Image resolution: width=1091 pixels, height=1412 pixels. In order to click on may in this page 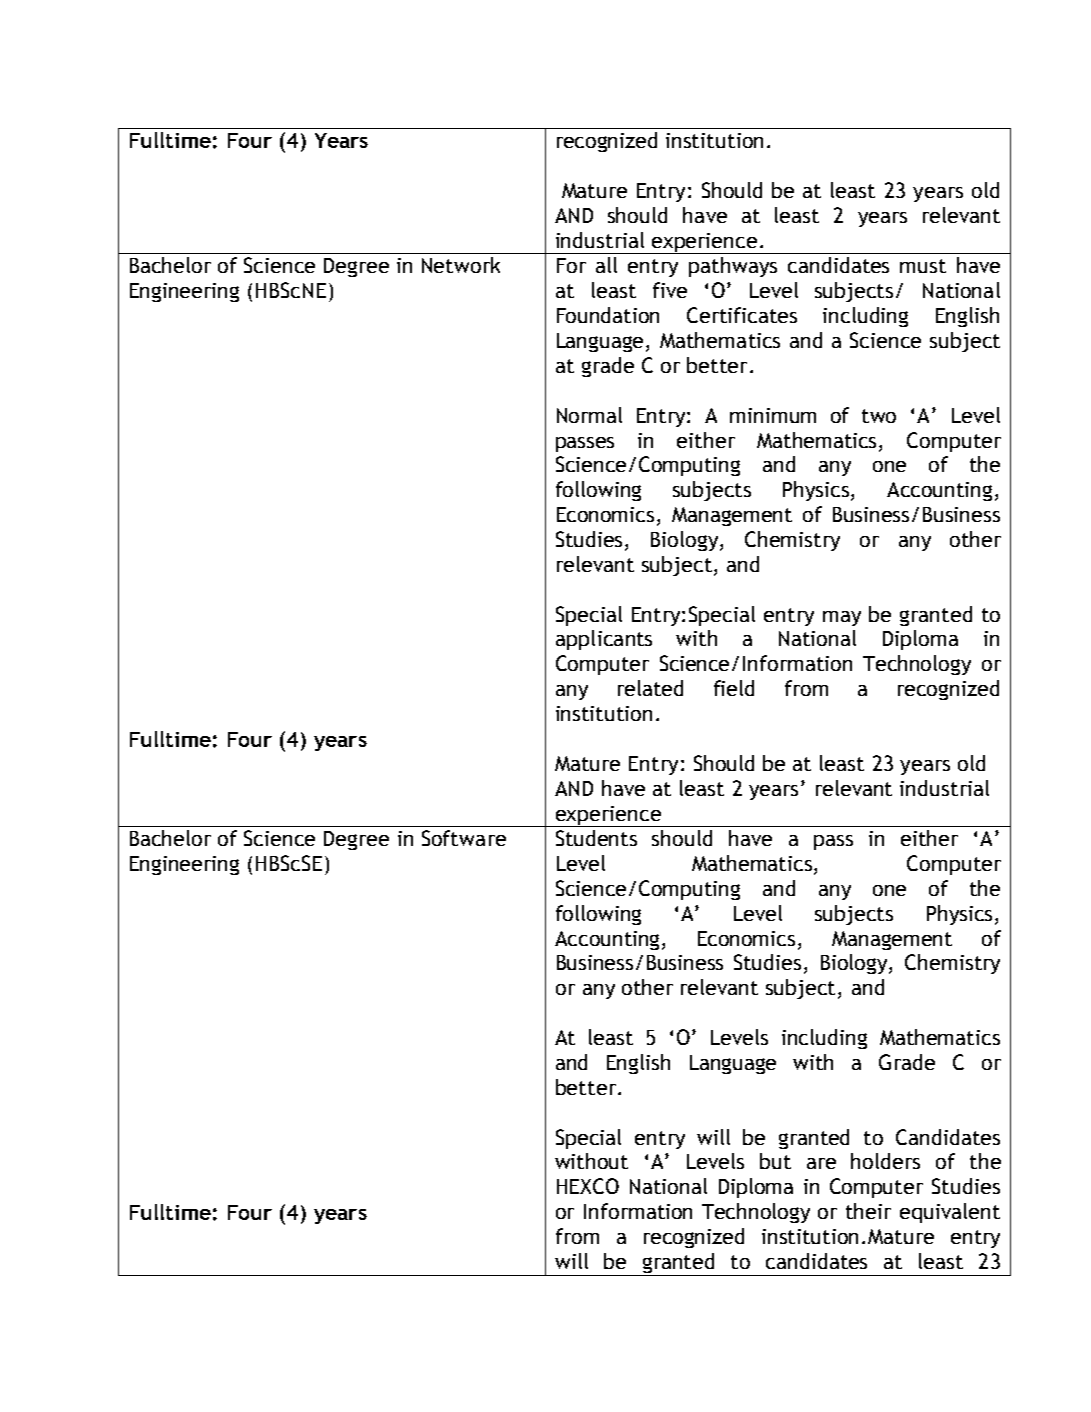, I will do `click(842, 618)`.
